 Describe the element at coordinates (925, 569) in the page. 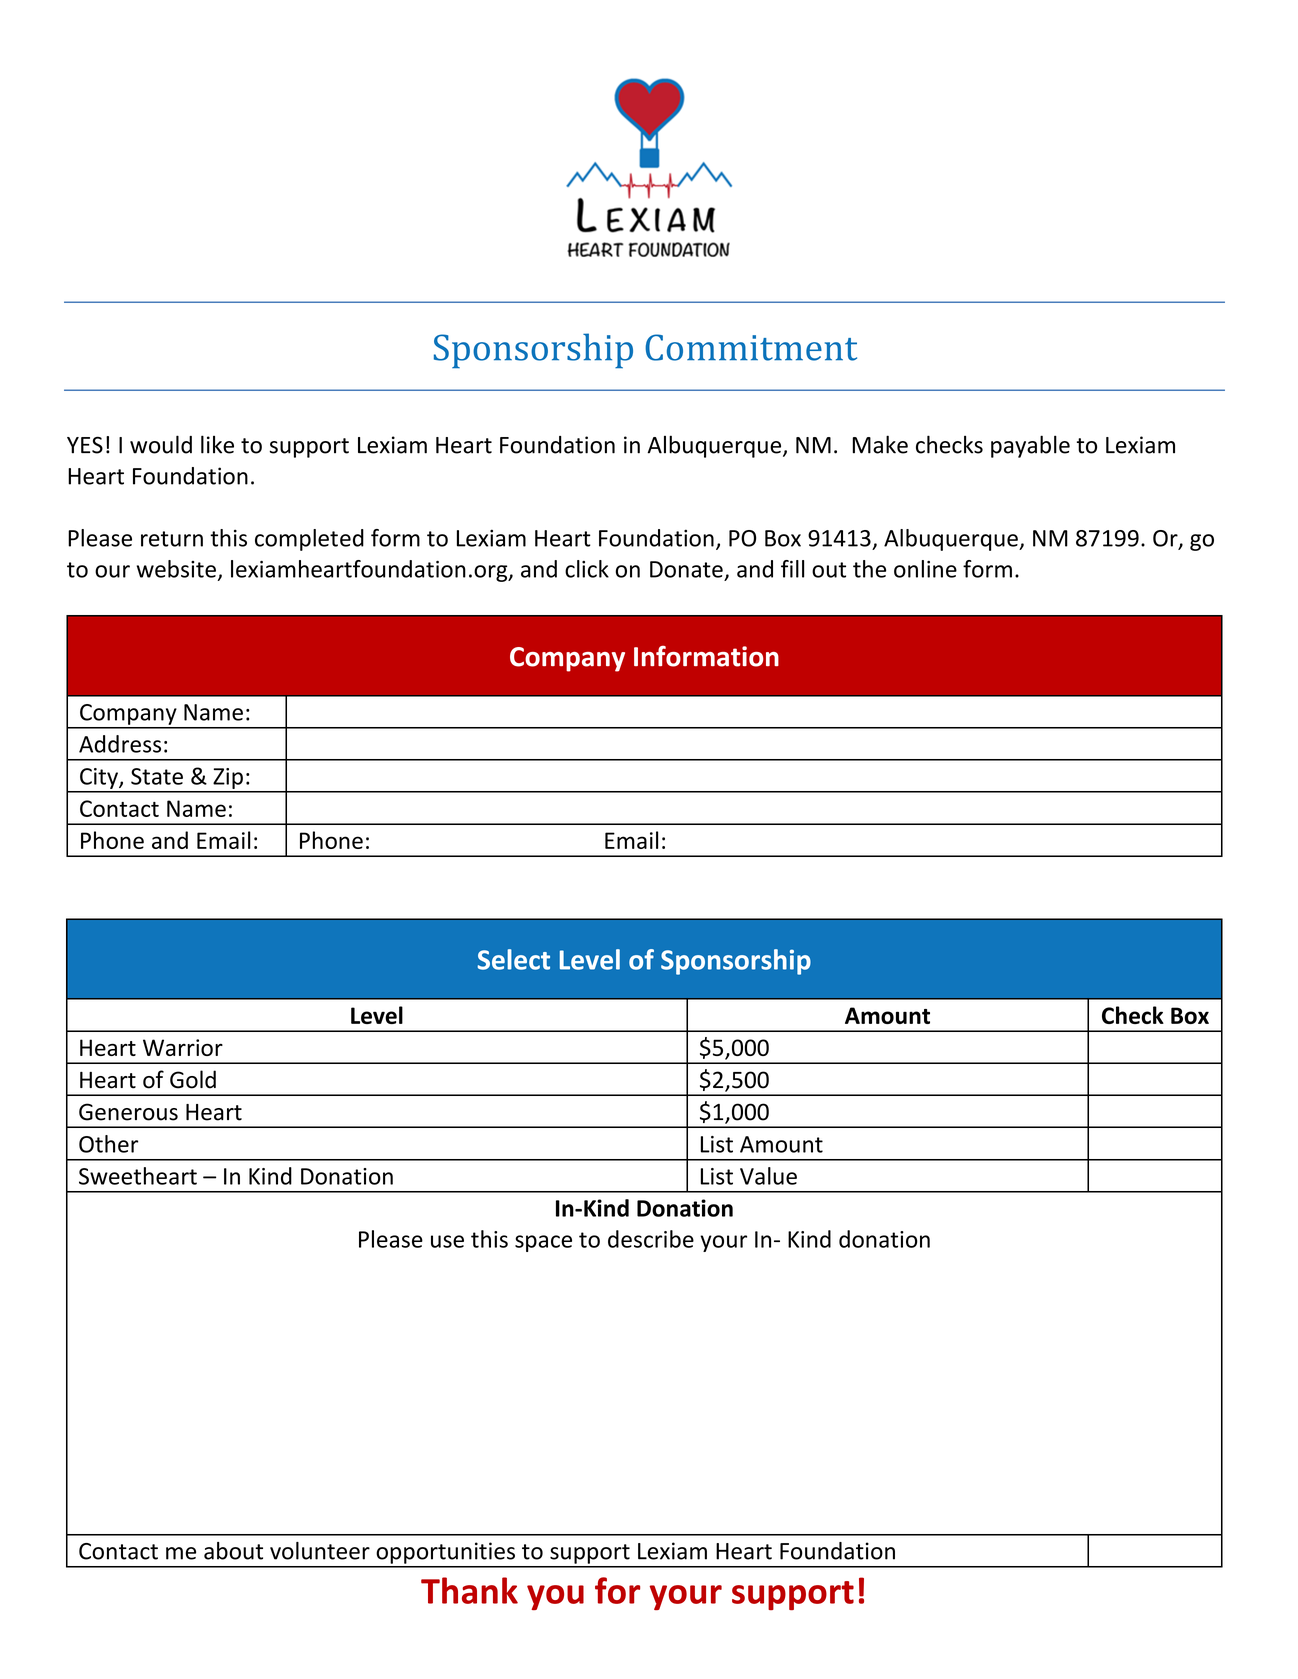

I see `online` at that location.
